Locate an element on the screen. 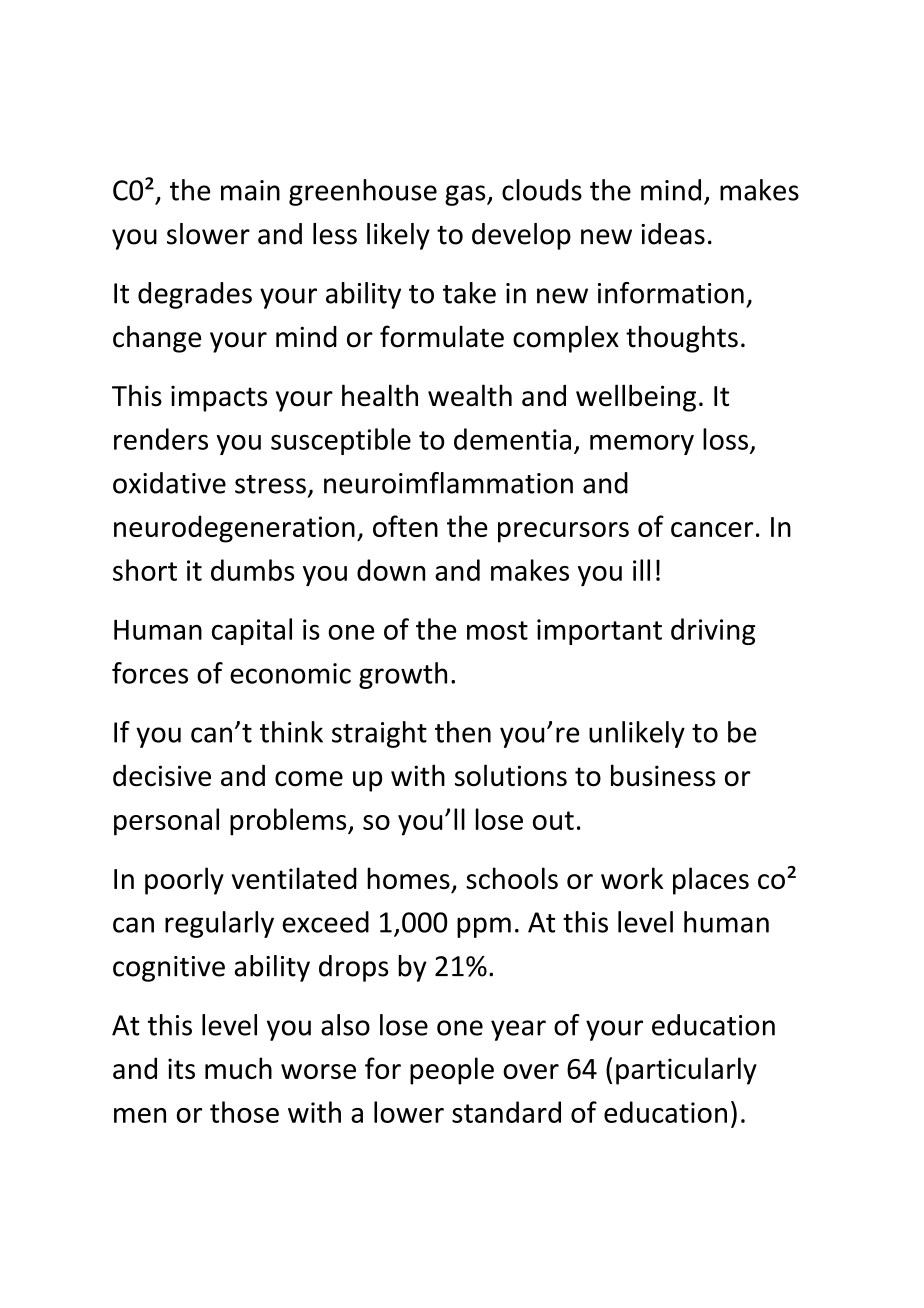 Image resolution: width=924 pixels, height=1308 pixels. wealth is located at coordinates (470, 395).
